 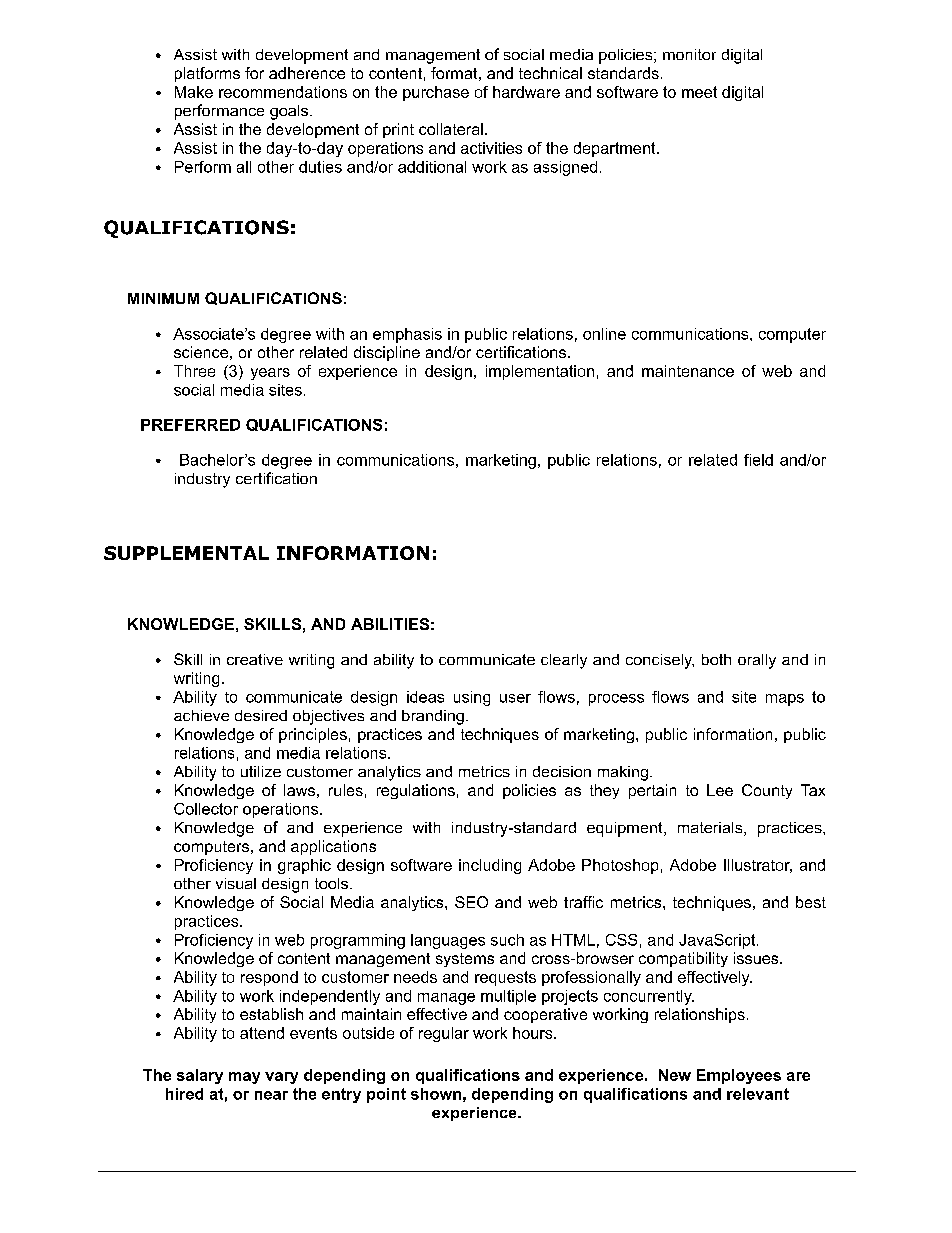 What do you see at coordinates (186, 553) in the screenshot?
I see `SUPPLEMENTAL` at bounding box center [186, 553].
